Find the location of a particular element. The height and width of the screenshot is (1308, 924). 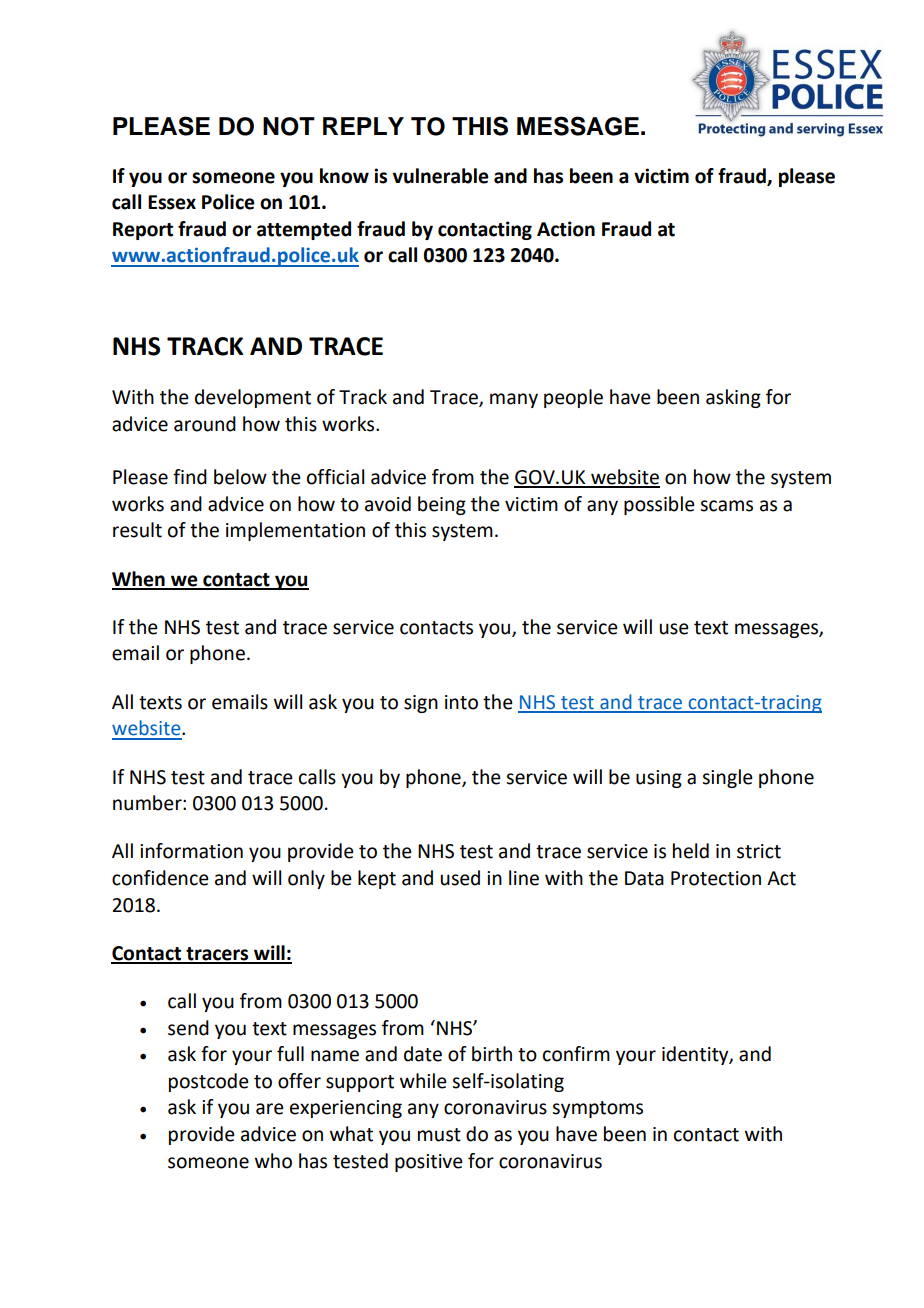

possible is located at coordinates (659, 505).
